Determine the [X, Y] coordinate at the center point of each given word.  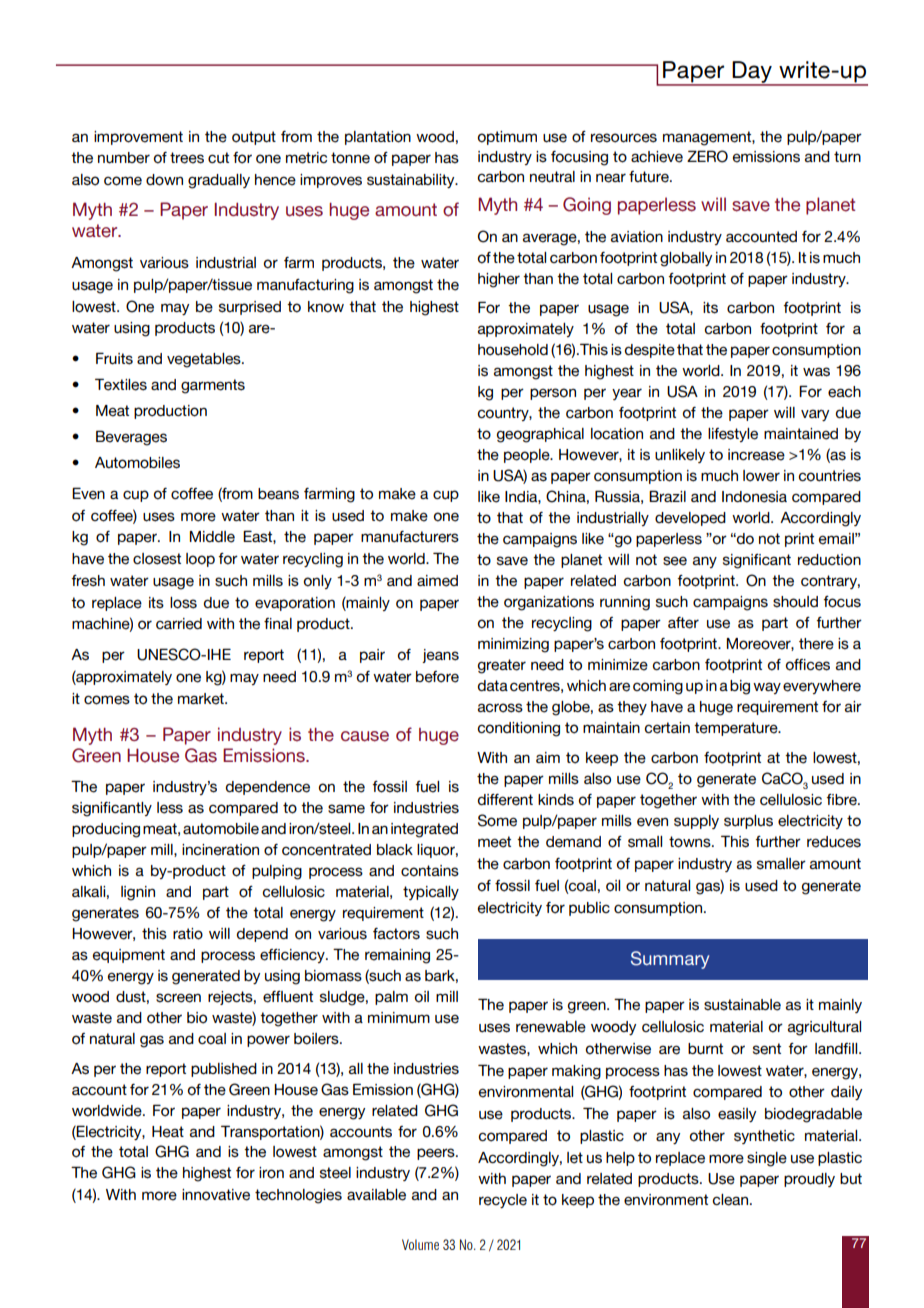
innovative [216, 1195]
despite [650, 351]
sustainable [742, 1005]
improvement [138, 138]
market [202, 699]
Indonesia [754, 497]
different [505, 800]
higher [499, 280]
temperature [737, 729]
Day [752, 73]
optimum [507, 138]
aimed [437, 581]
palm [391, 998]
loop [200, 560]
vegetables [205, 360]
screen [178, 998]
